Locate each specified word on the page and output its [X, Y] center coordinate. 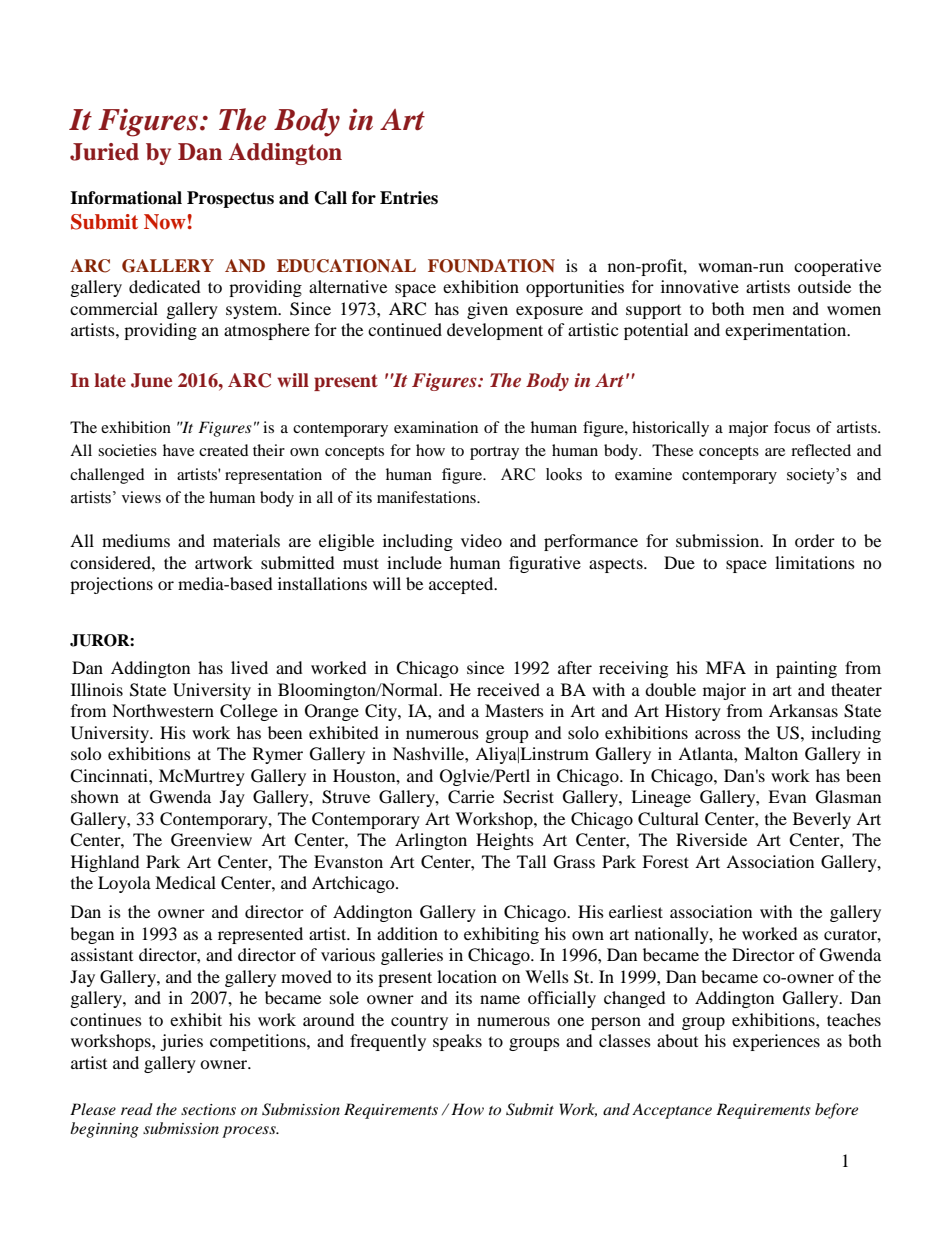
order [815, 540]
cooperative [837, 267]
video [481, 540]
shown [95, 796]
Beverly [822, 820]
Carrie [471, 797]
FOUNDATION [491, 266]
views [141, 497]
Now [166, 222]
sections [208, 1109]
